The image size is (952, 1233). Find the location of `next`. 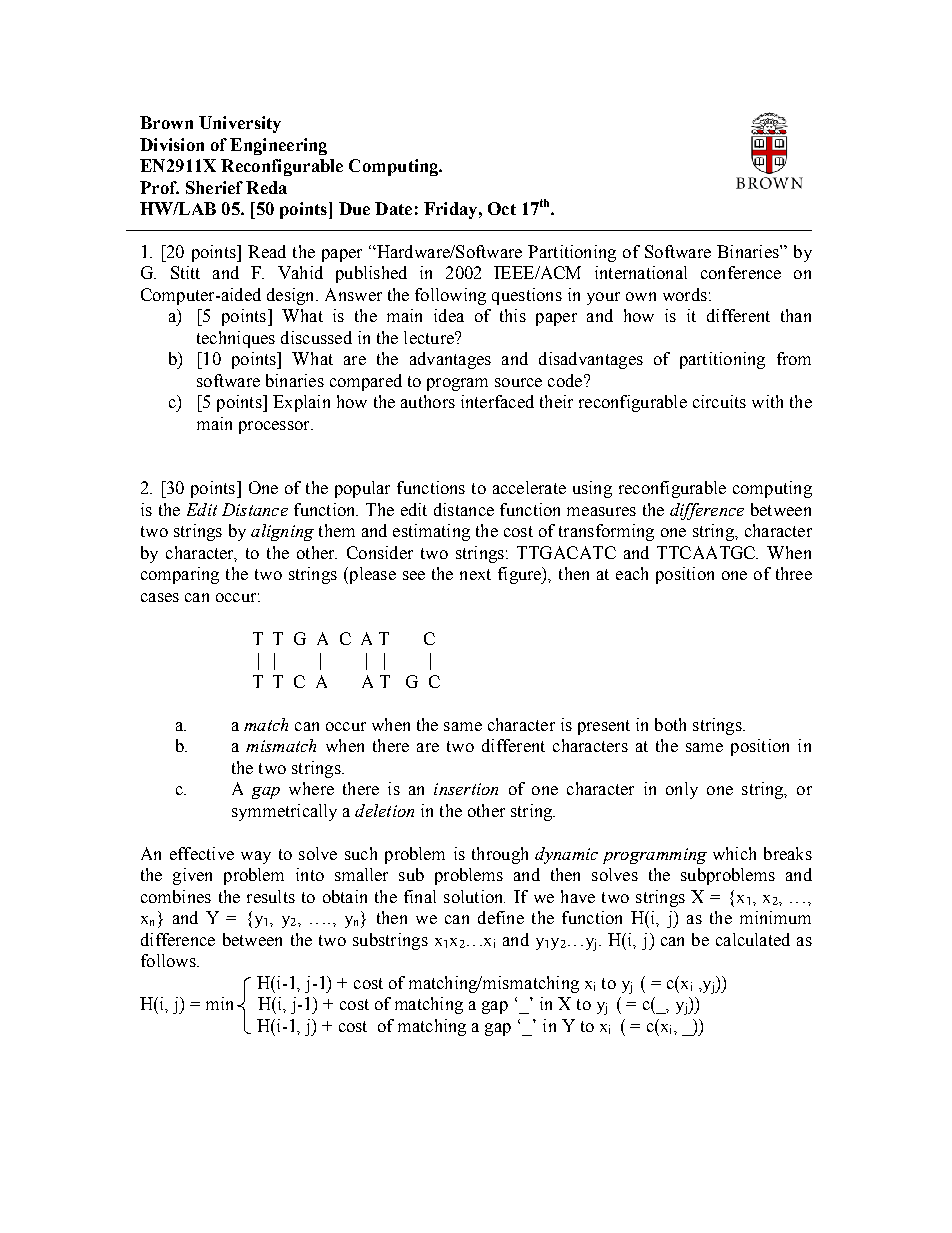

next is located at coordinates (475, 574).
